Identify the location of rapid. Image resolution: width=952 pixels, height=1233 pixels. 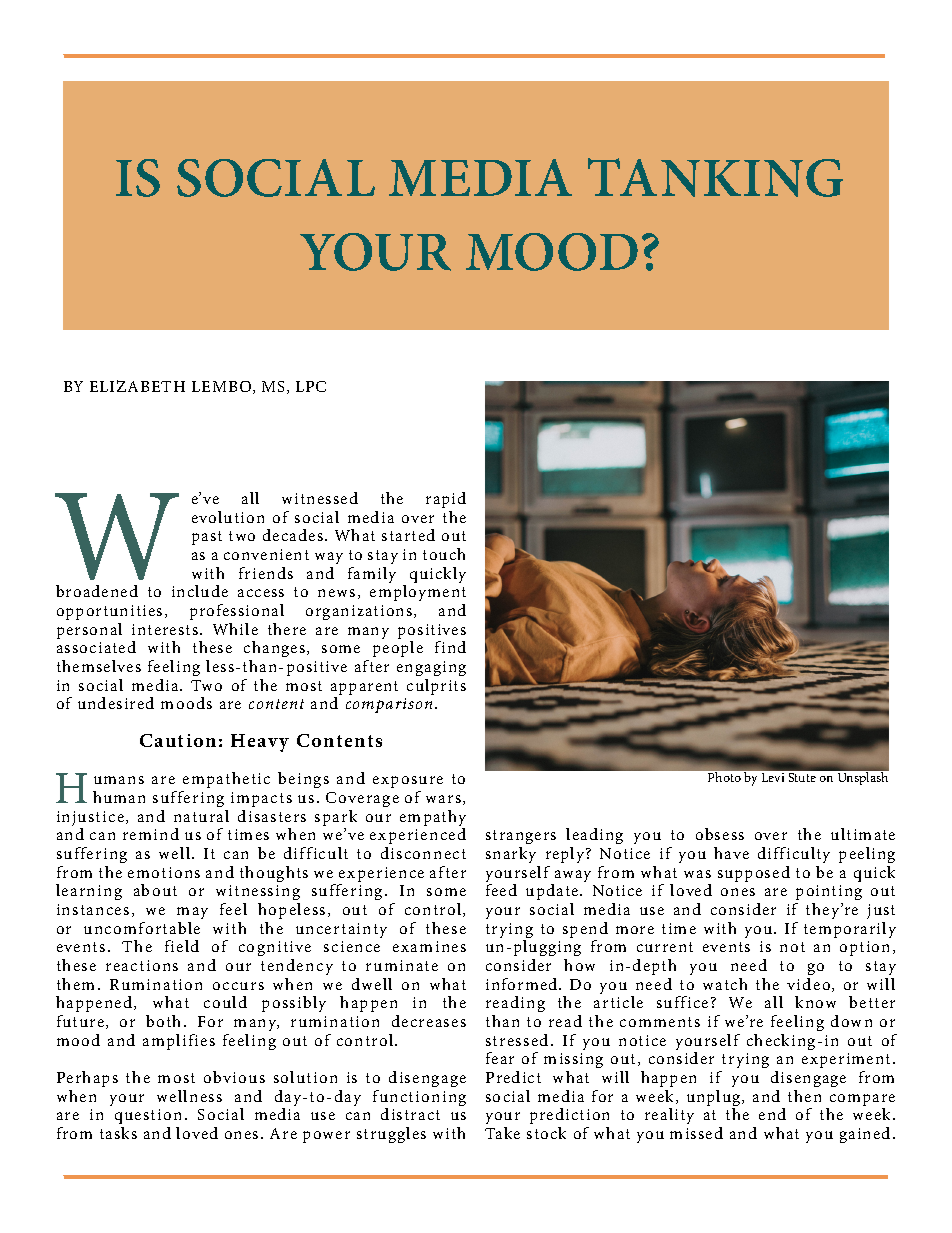
(446, 500).
